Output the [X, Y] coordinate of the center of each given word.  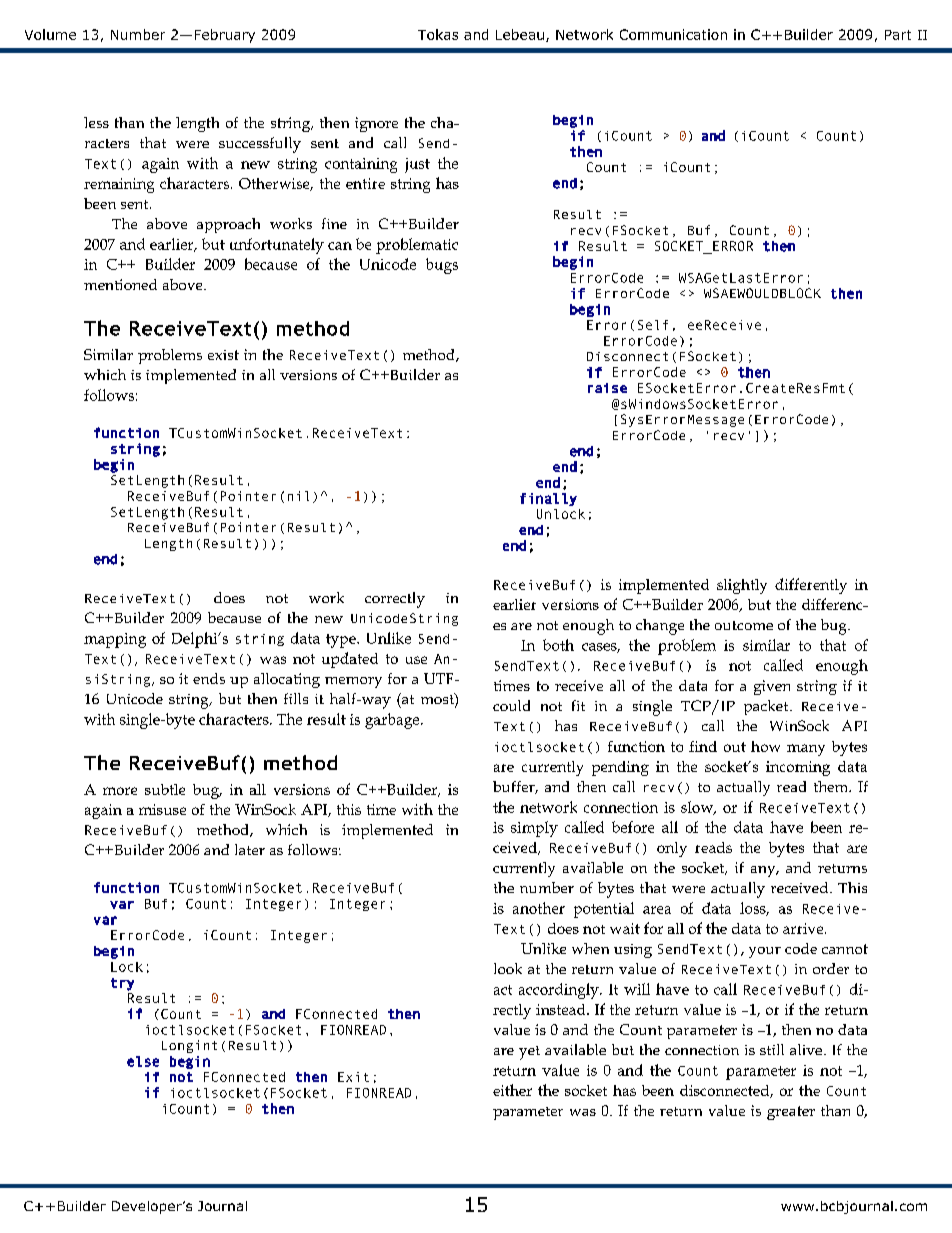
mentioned [120, 284]
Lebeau [520, 34]
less [96, 122]
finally [548, 499]
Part [898, 35]
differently [811, 586]
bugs [442, 266]
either [512, 1090]
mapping [115, 640]
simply [534, 829]
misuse [162, 809]
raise [607, 388]
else [143, 1061]
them [832, 786]
